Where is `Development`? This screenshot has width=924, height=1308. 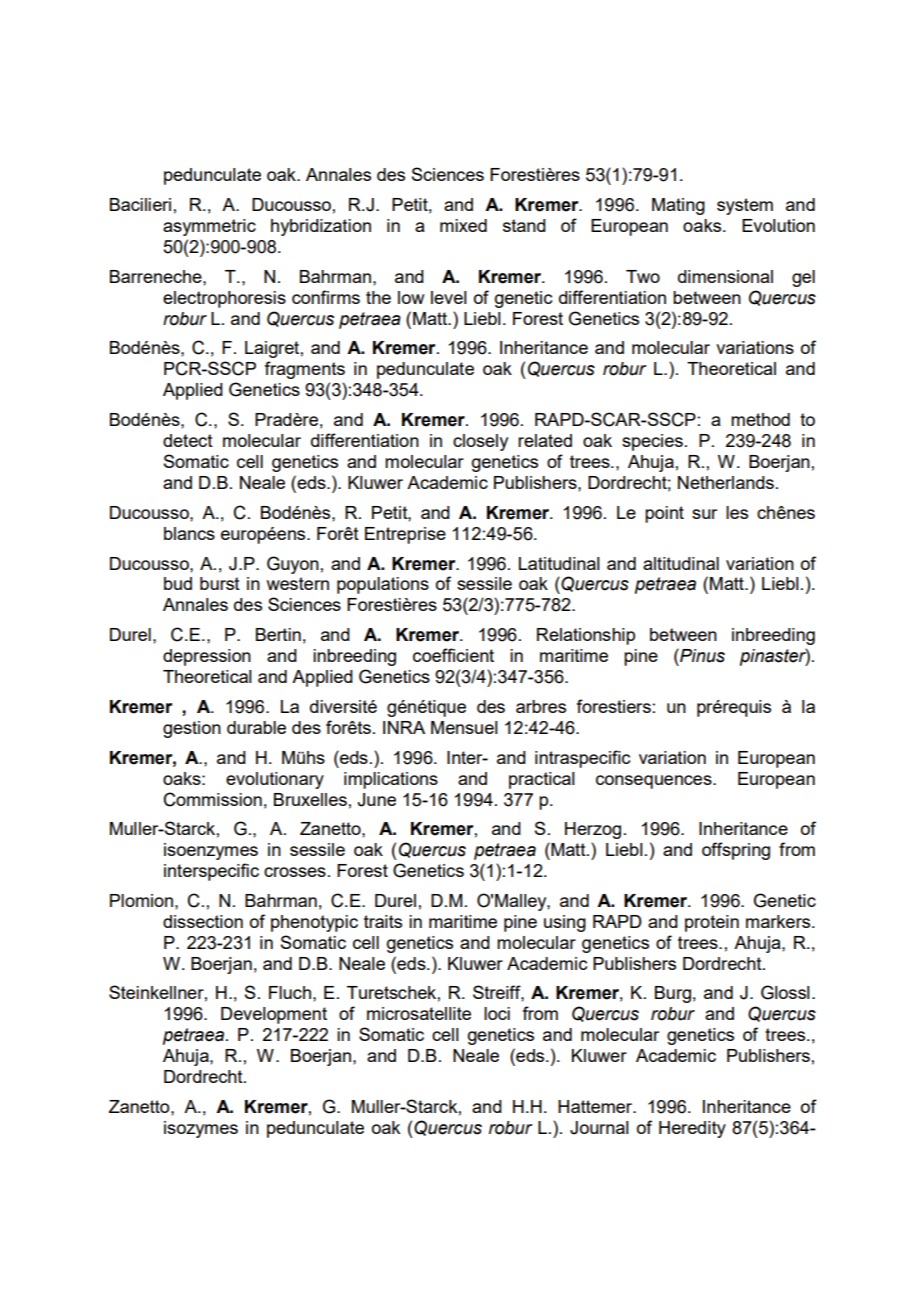 Development is located at coordinates (274, 1015).
